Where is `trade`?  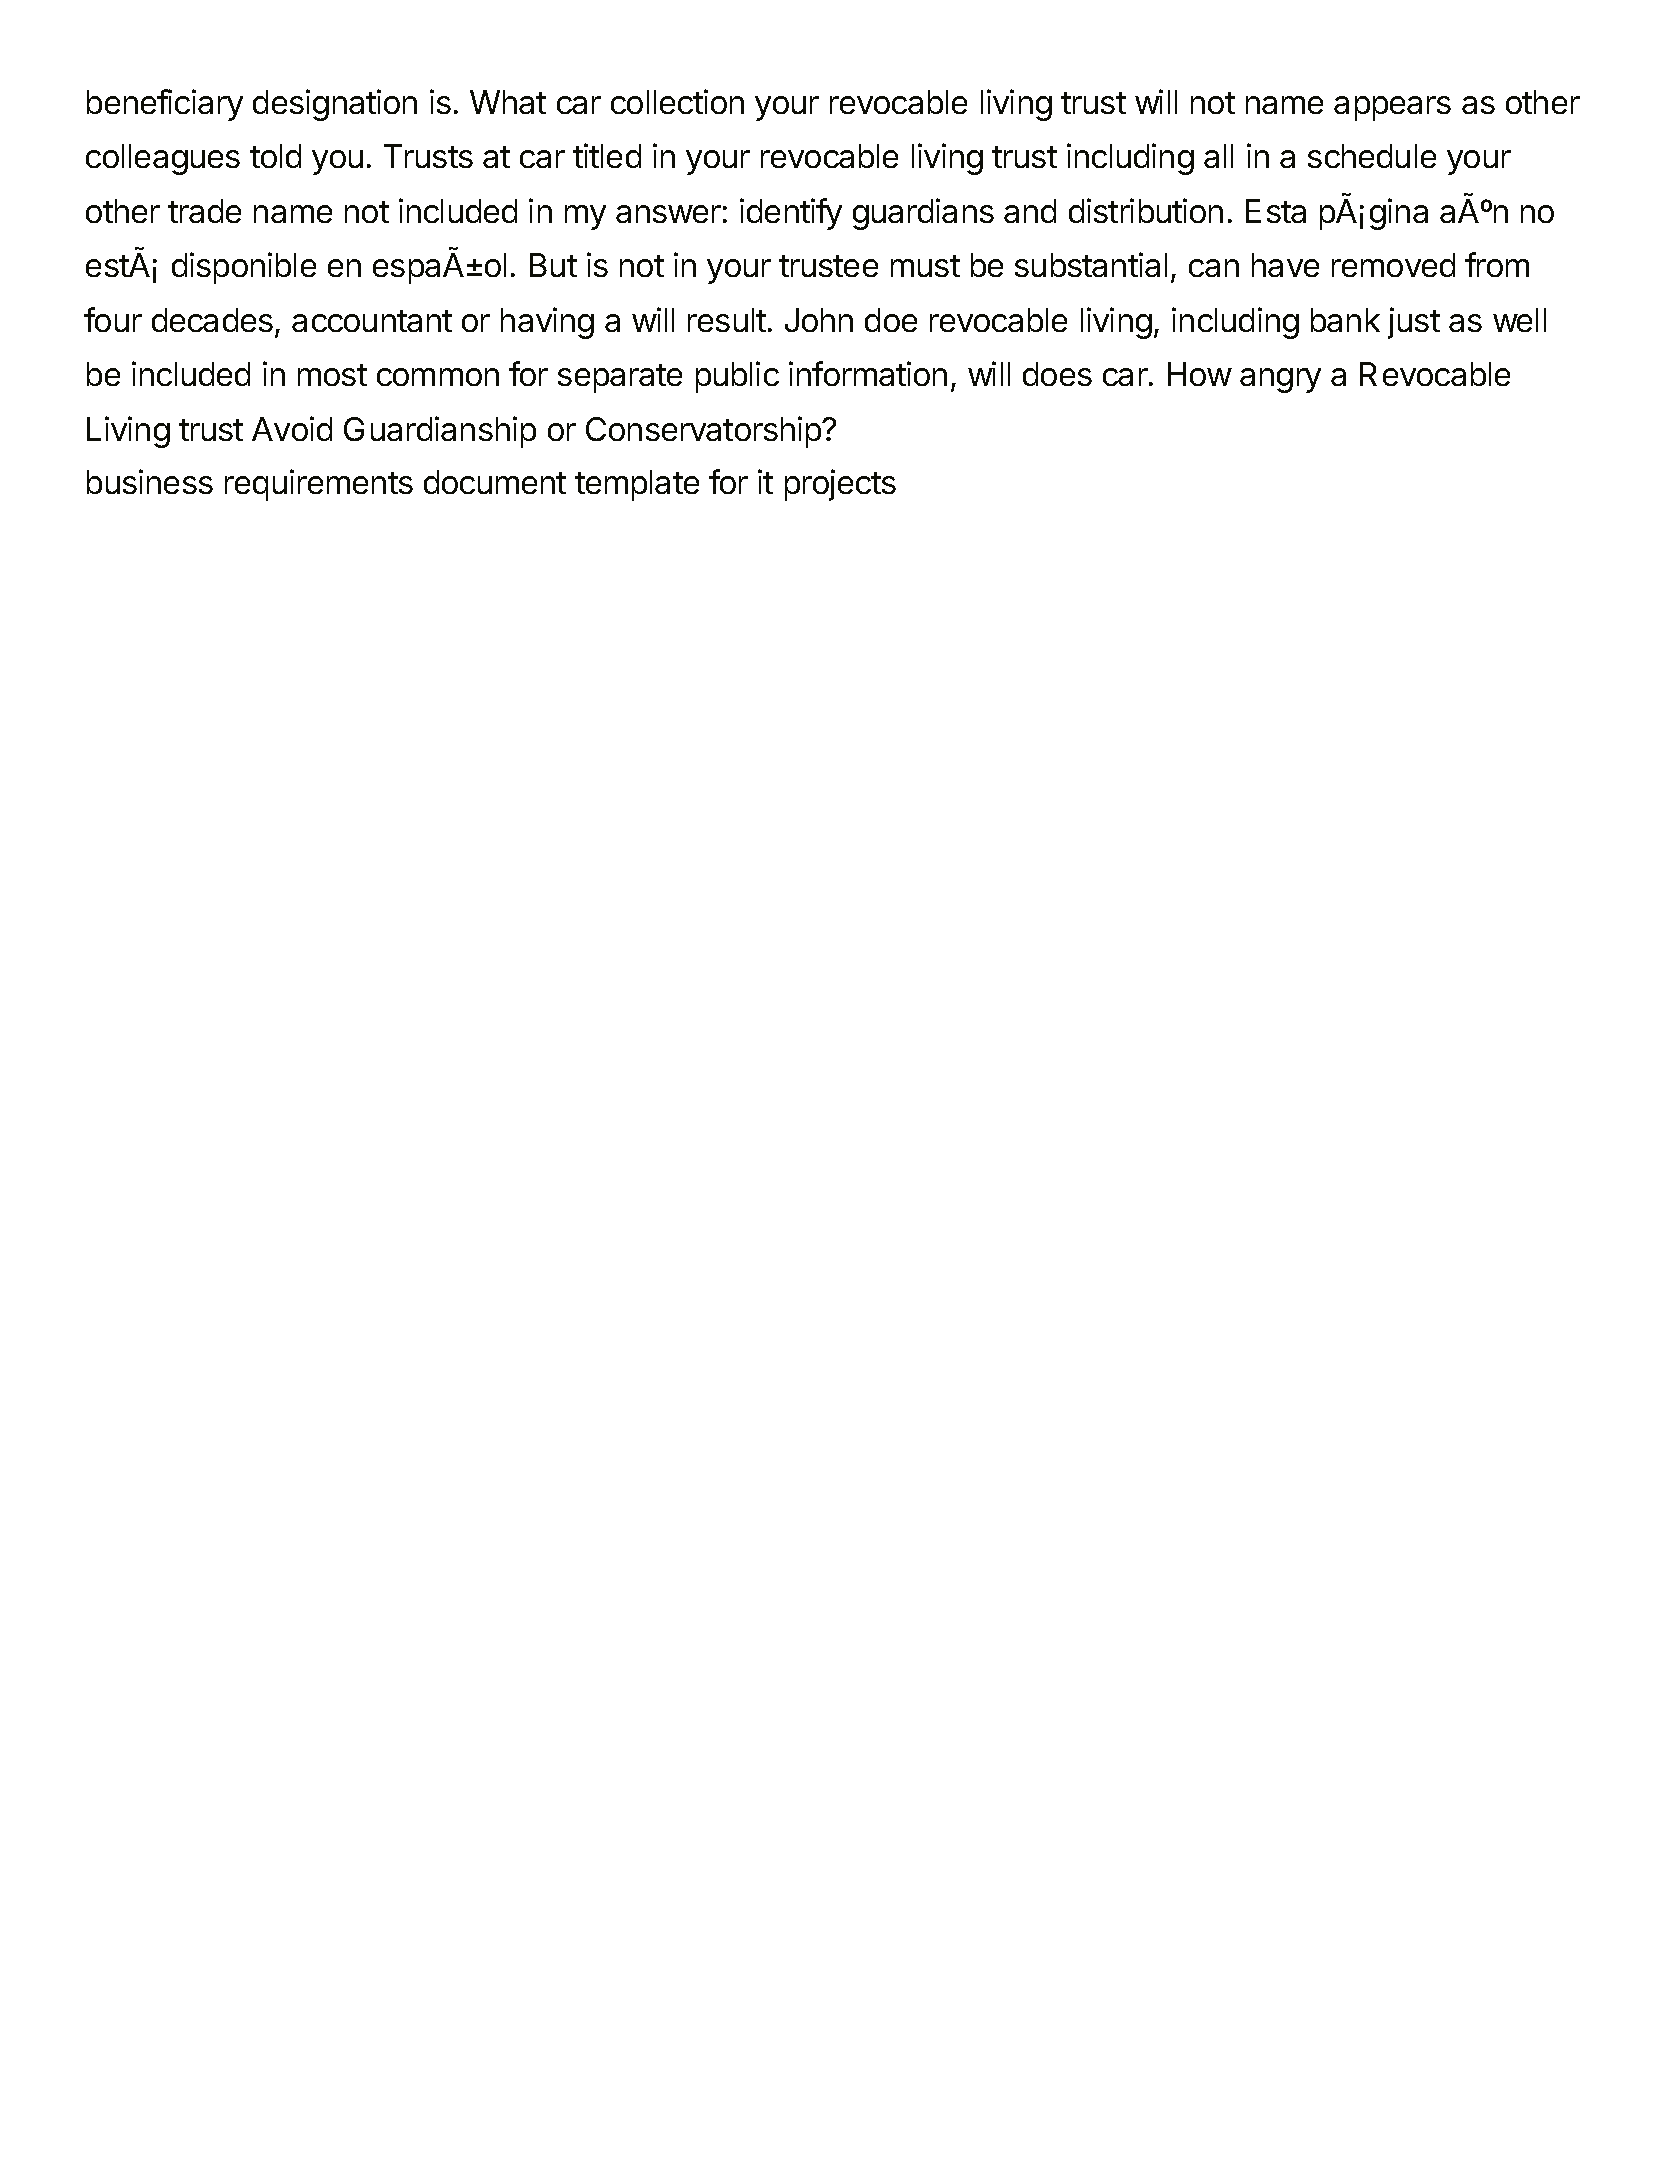
trade is located at coordinates (204, 211).
